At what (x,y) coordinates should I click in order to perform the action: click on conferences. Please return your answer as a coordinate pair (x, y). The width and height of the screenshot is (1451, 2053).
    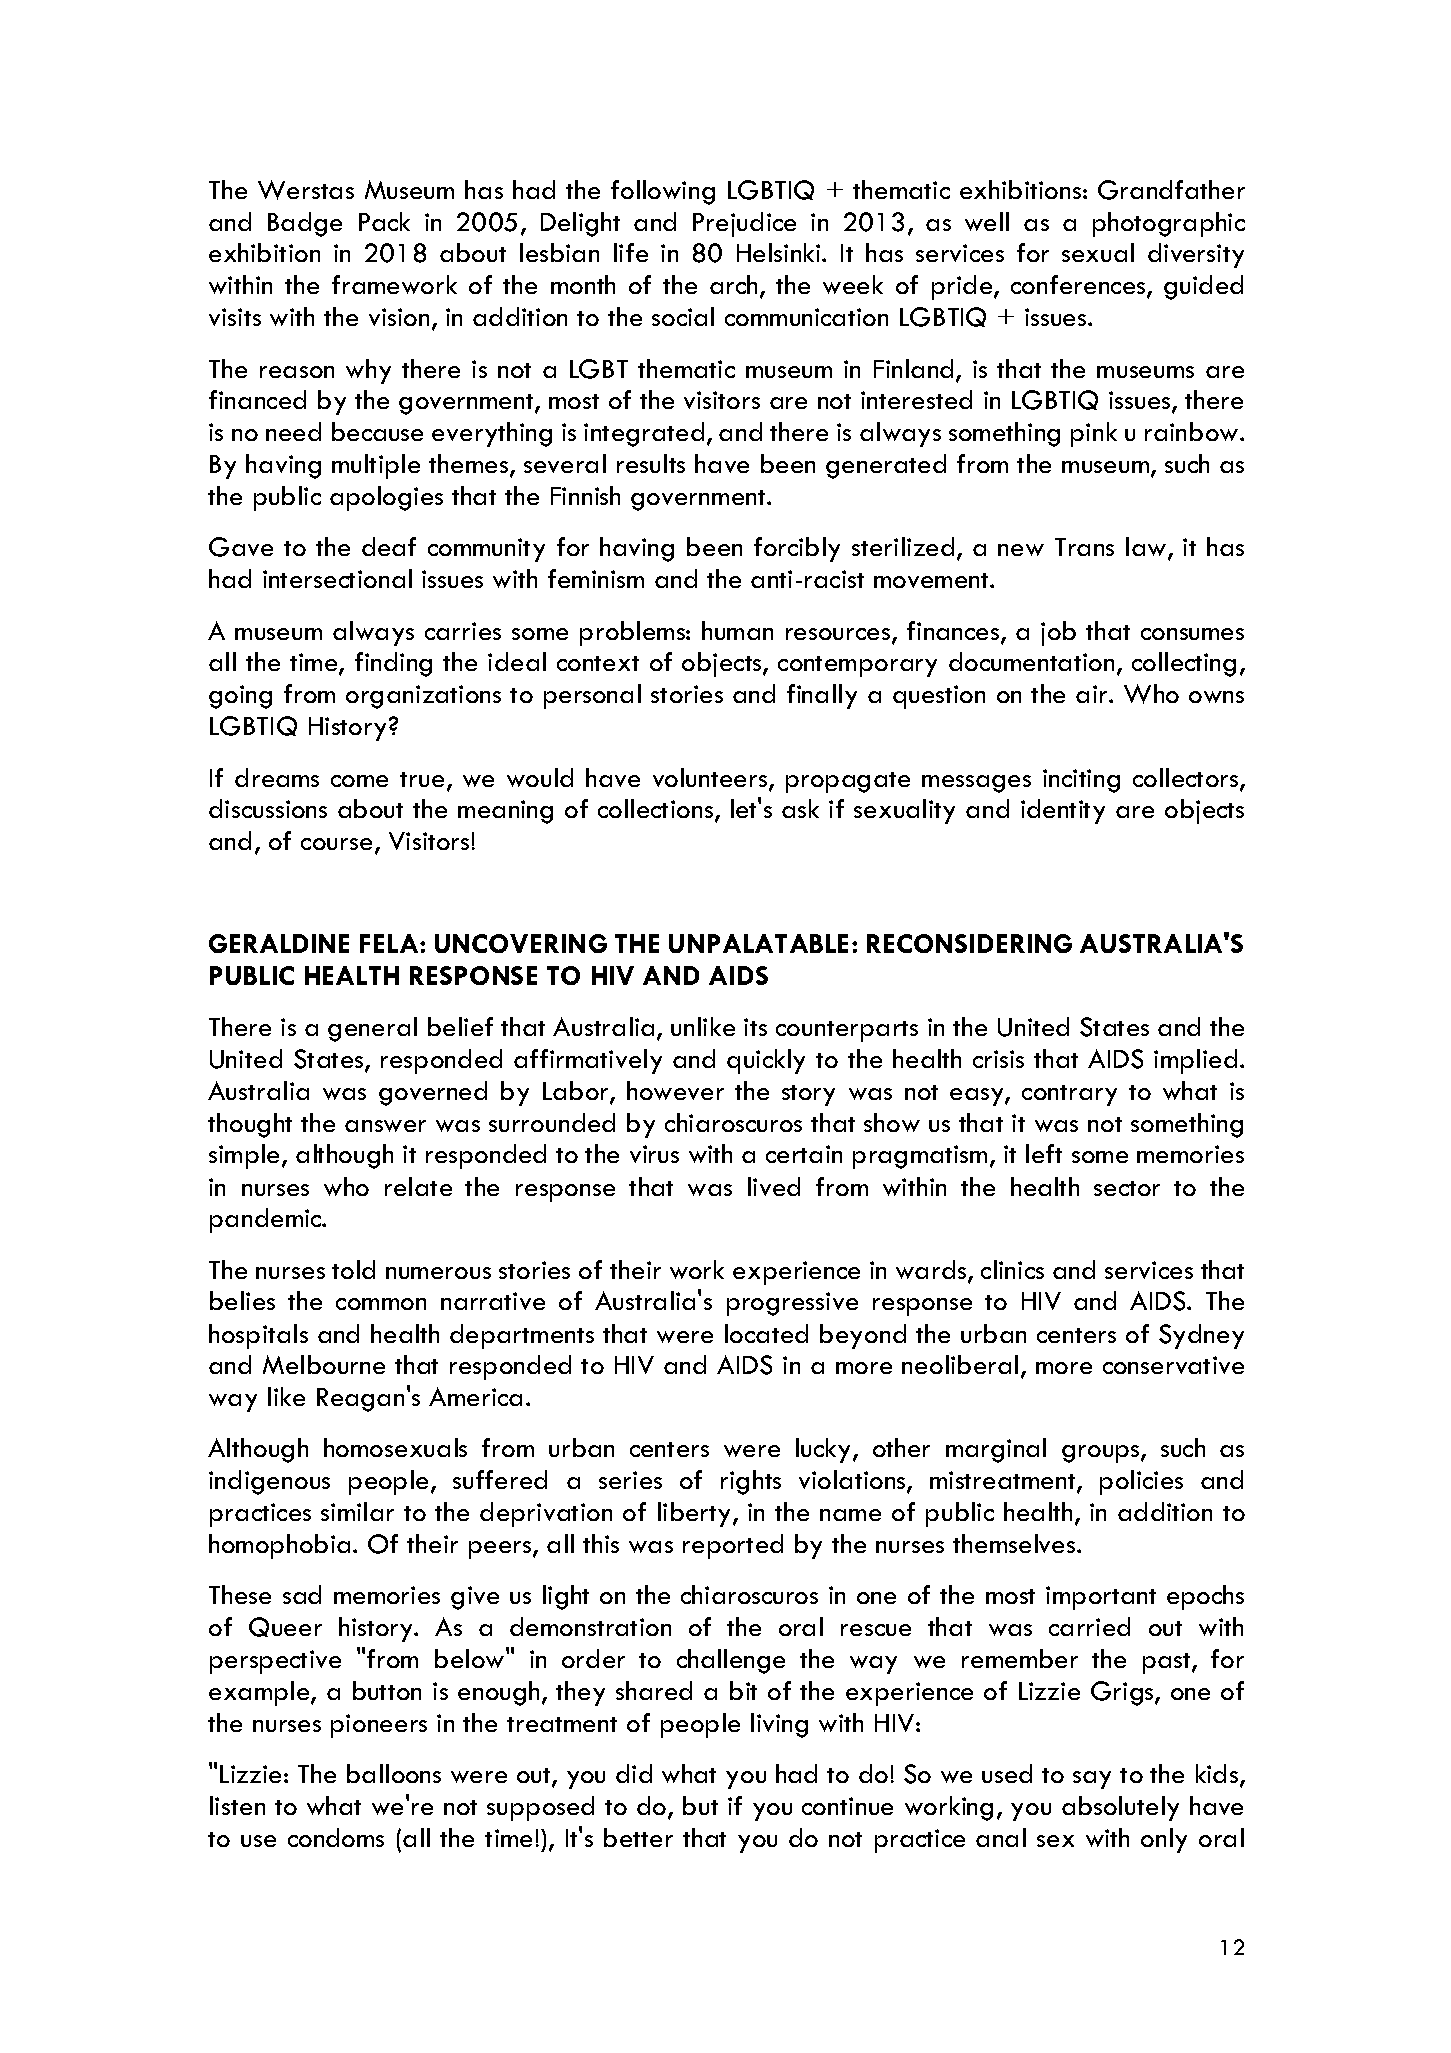
    Looking at the image, I should click on (1079, 286).
